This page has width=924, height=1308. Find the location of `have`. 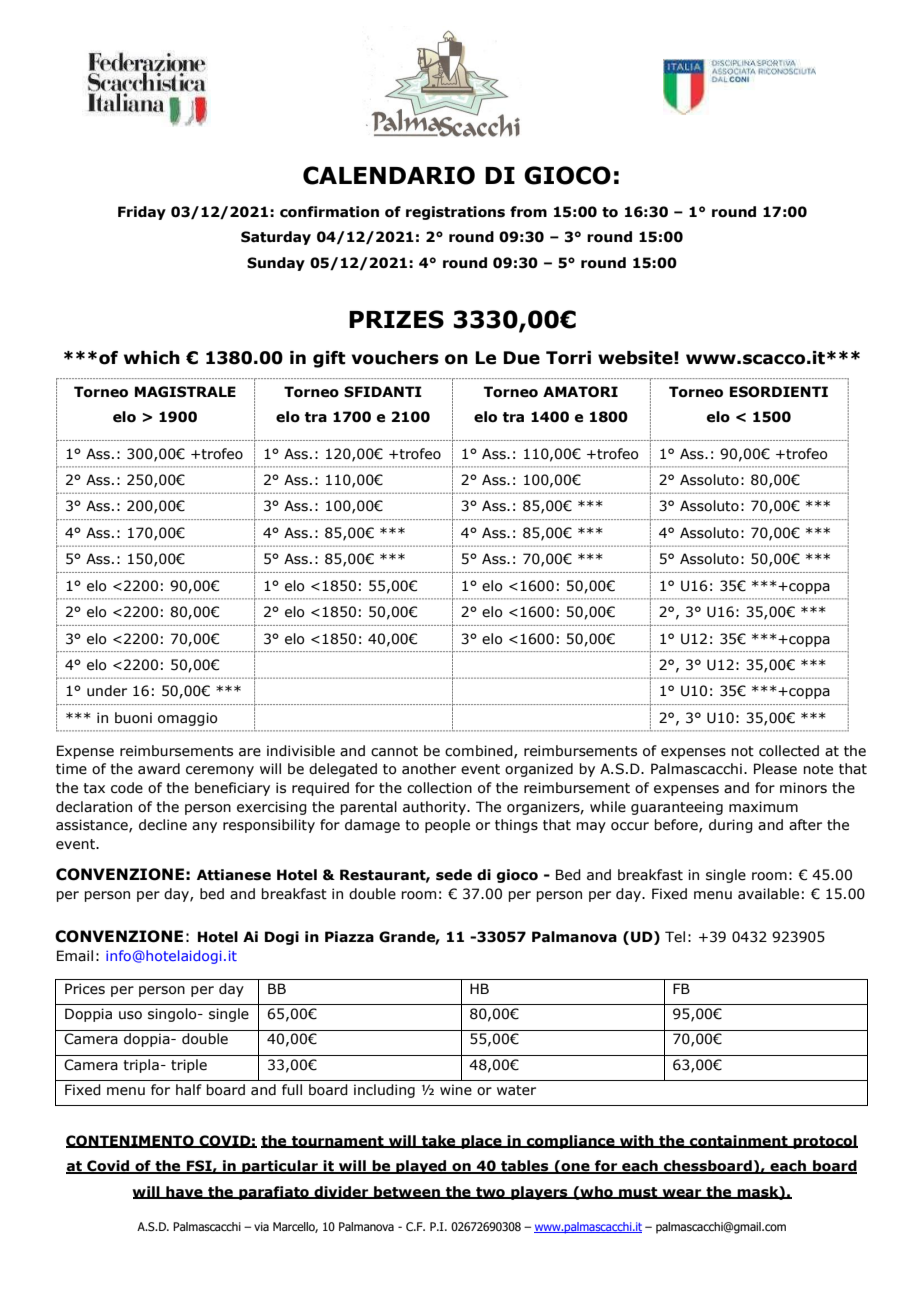

have is located at coordinates (184, 1192).
